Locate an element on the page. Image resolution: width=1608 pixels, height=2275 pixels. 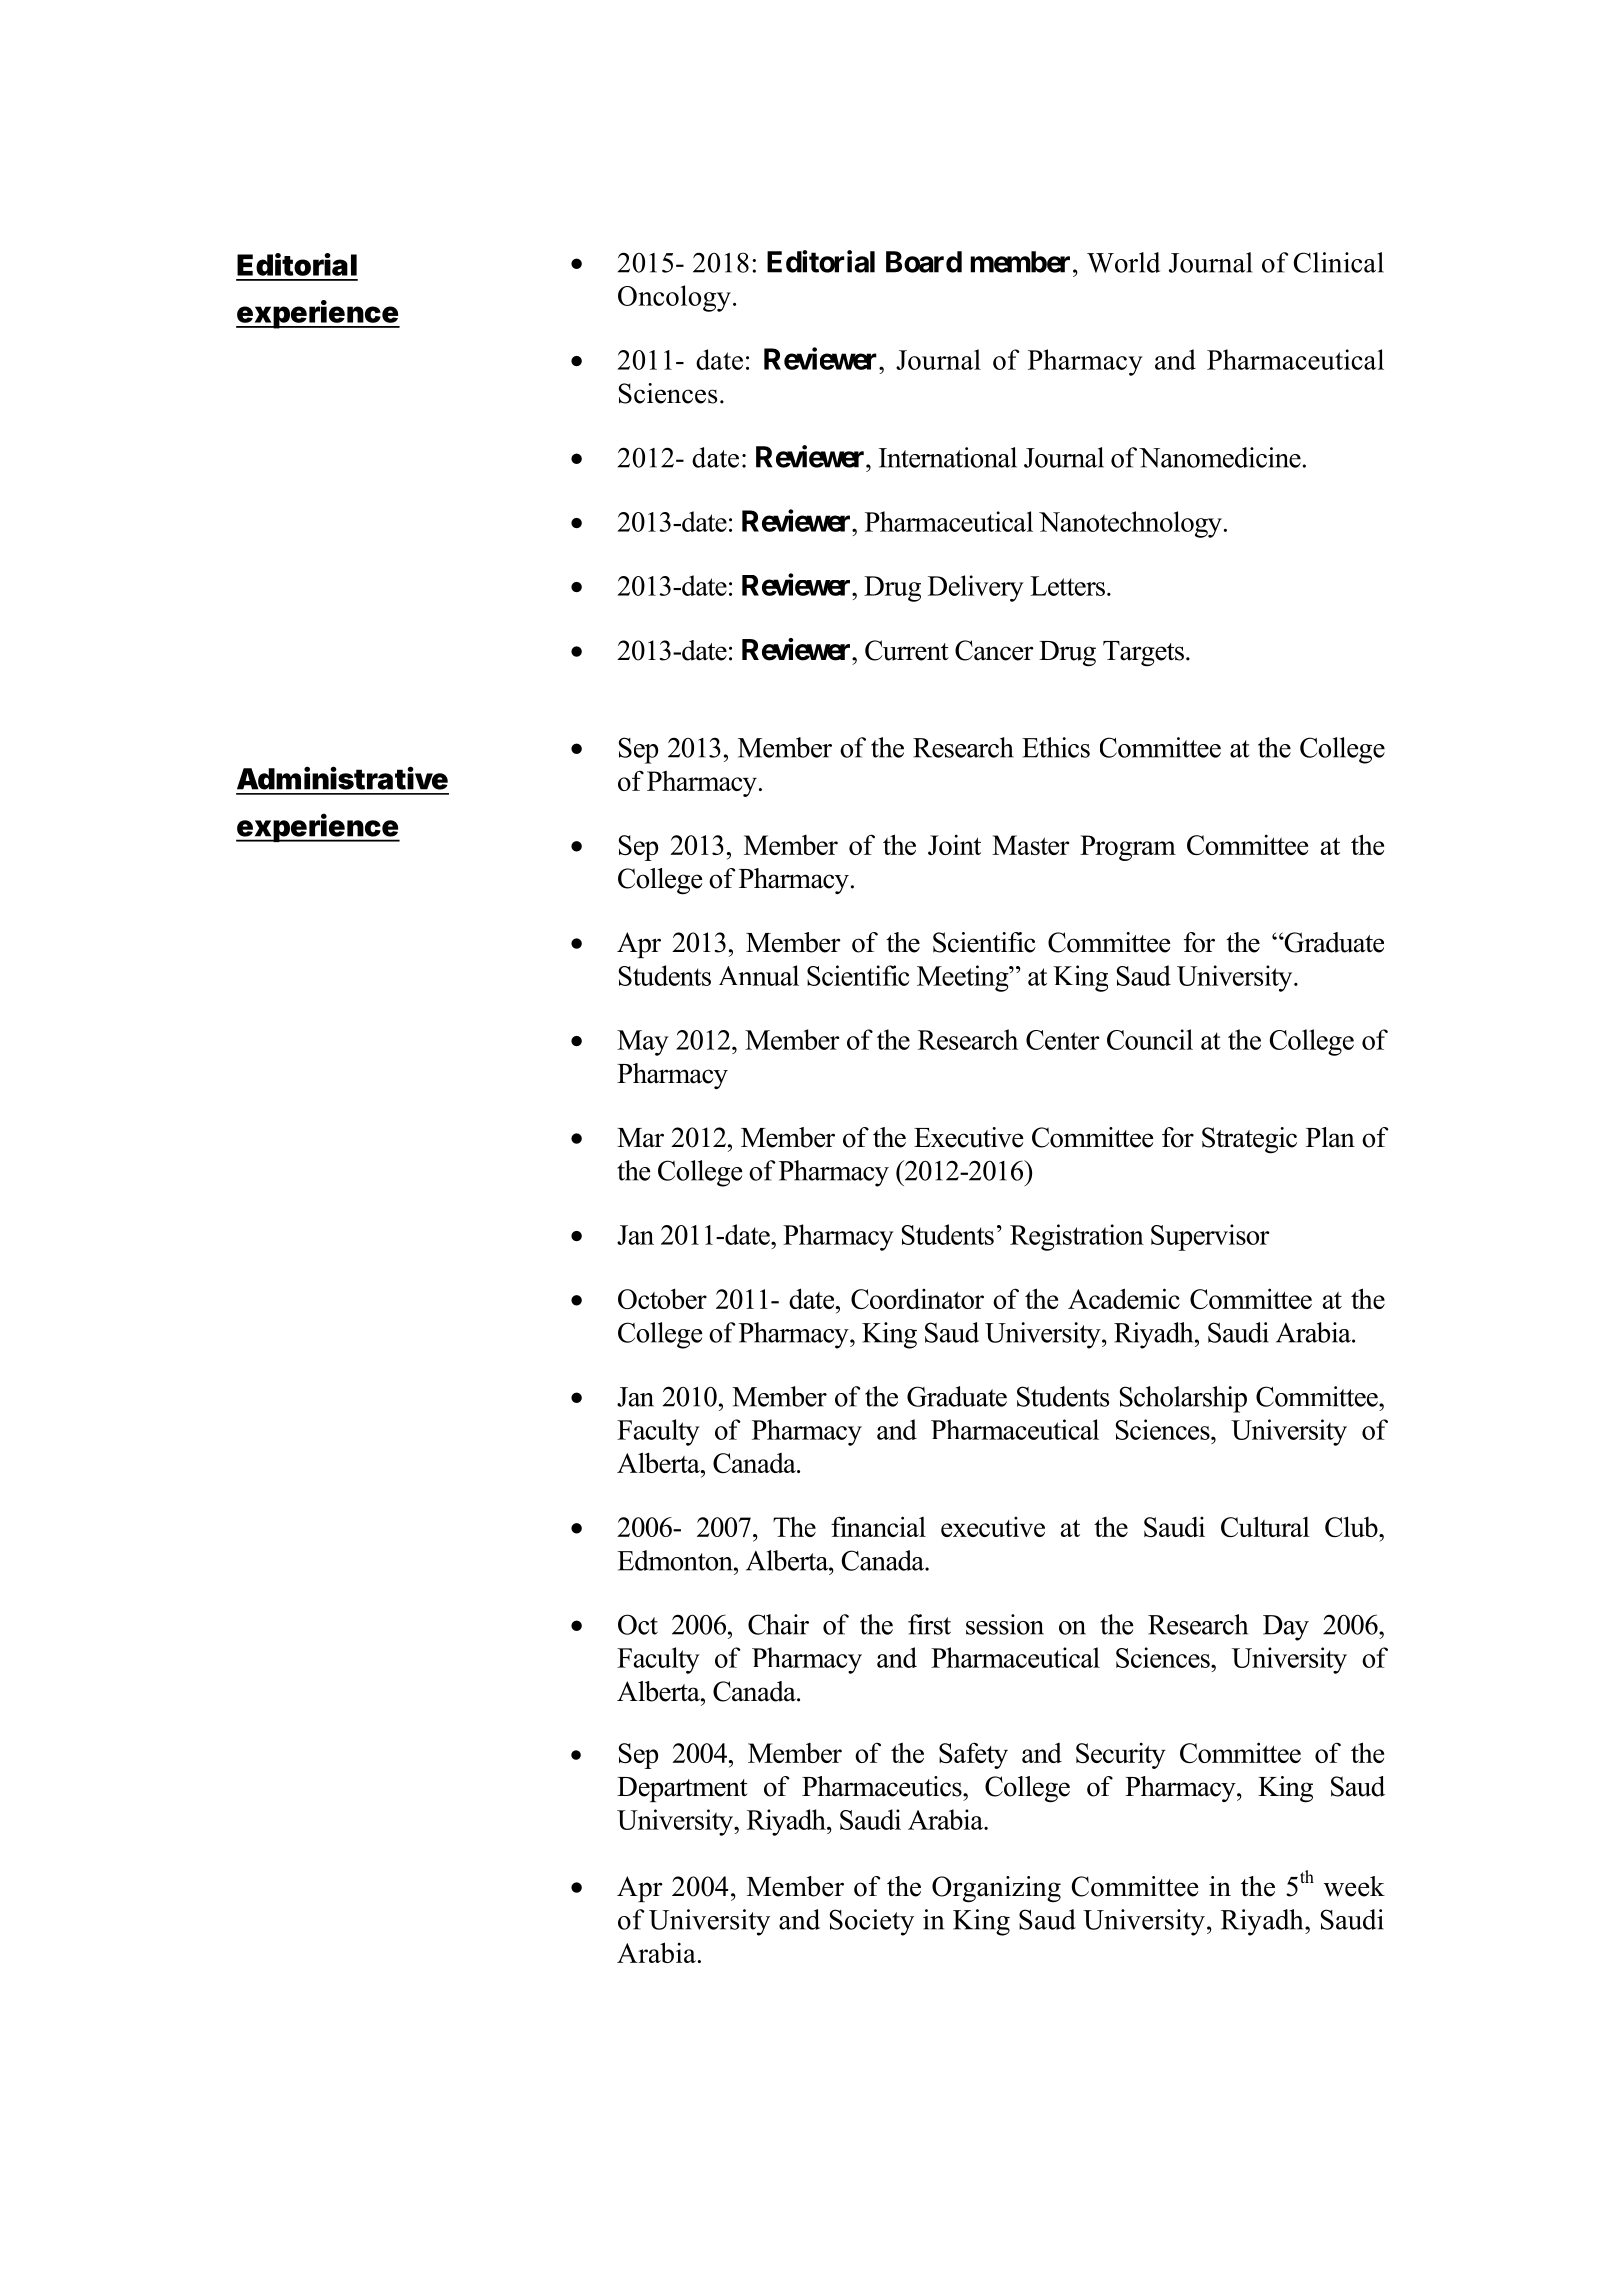
Department is located at coordinates (682, 1789).
